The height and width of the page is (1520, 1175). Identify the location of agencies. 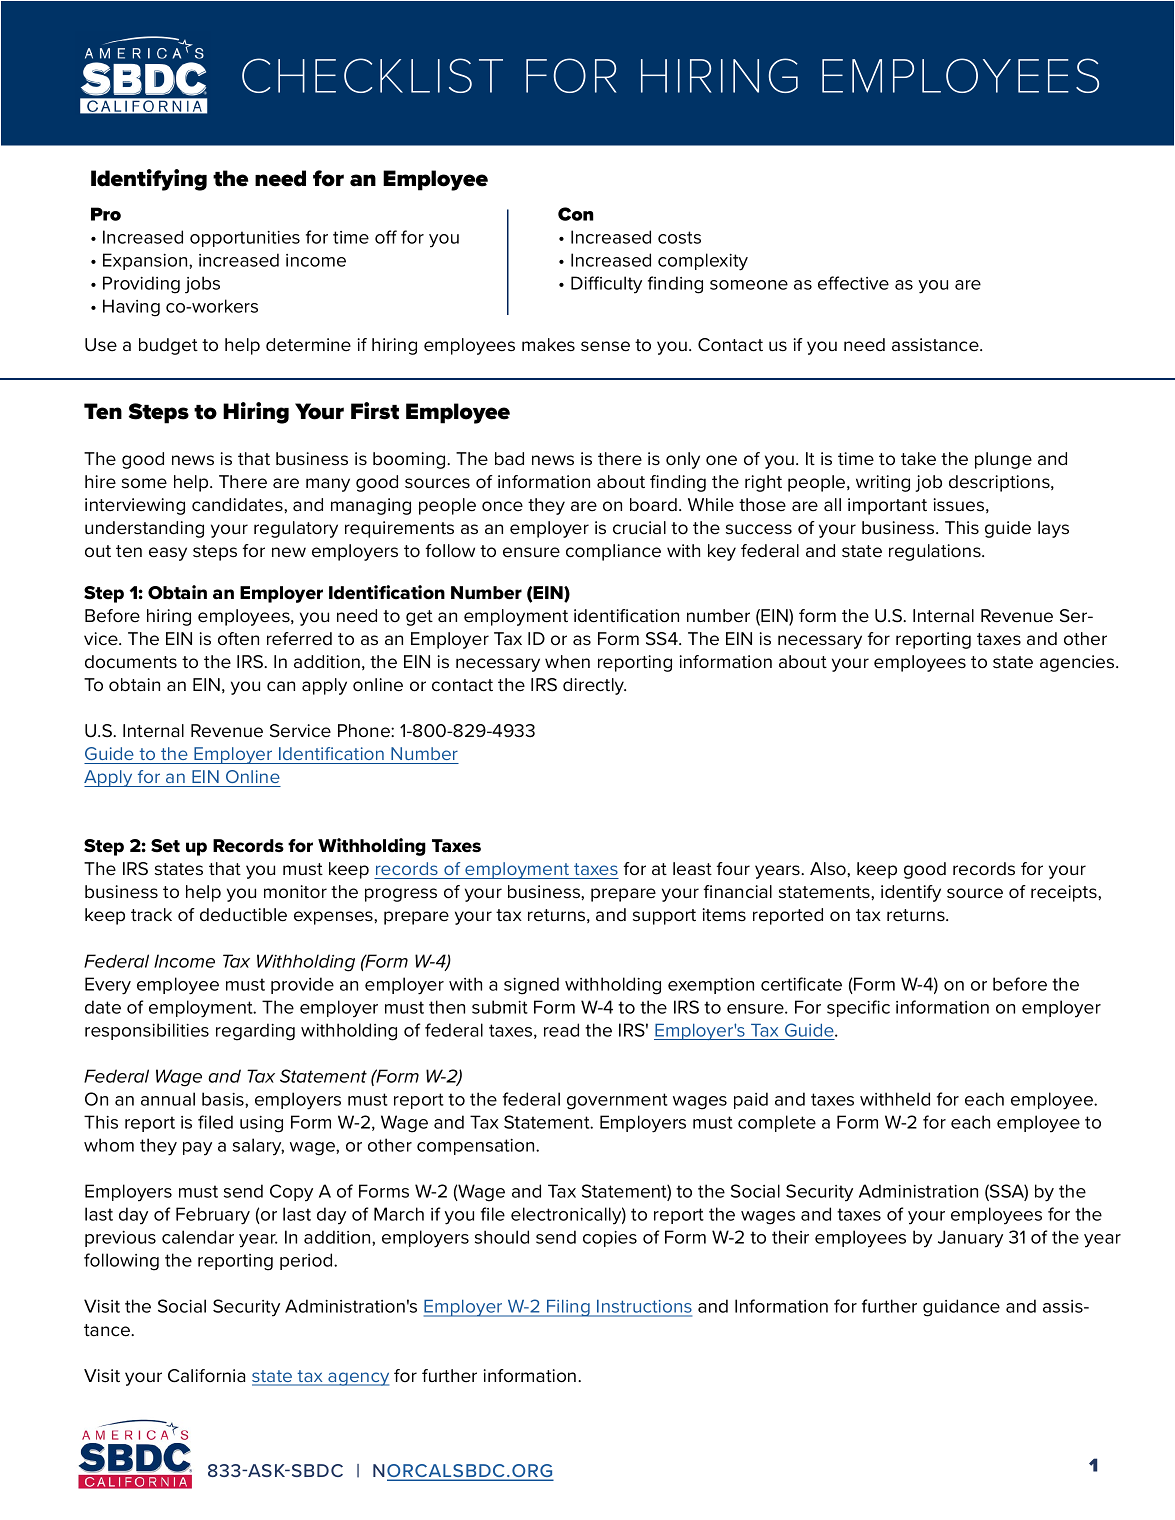
(1078, 663).
